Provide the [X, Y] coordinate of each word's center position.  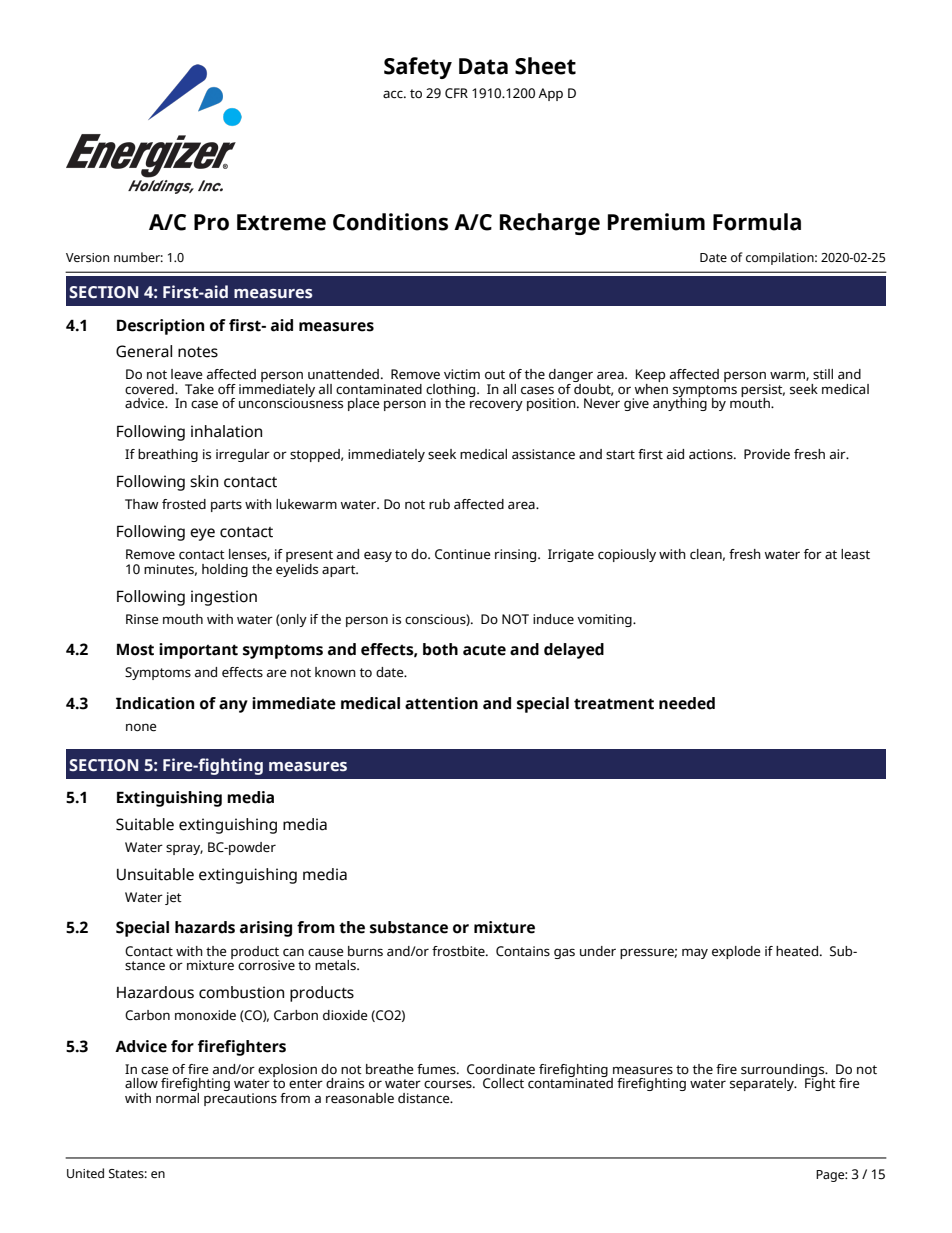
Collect [503, 1083]
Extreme [281, 222]
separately [763, 1084]
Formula [757, 222]
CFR [456, 93]
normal [177, 1096]
